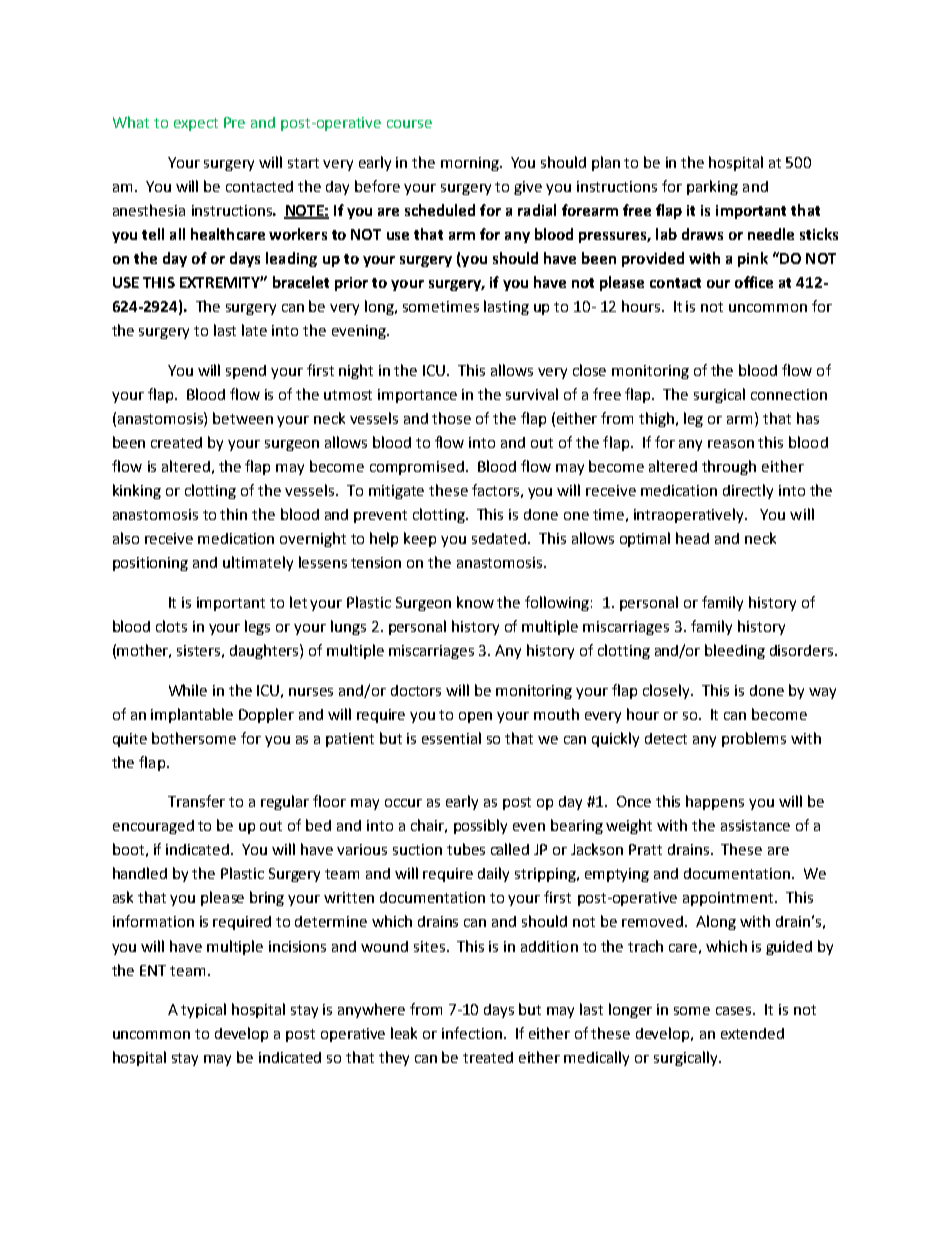  I want to click on know, so click(475, 602).
